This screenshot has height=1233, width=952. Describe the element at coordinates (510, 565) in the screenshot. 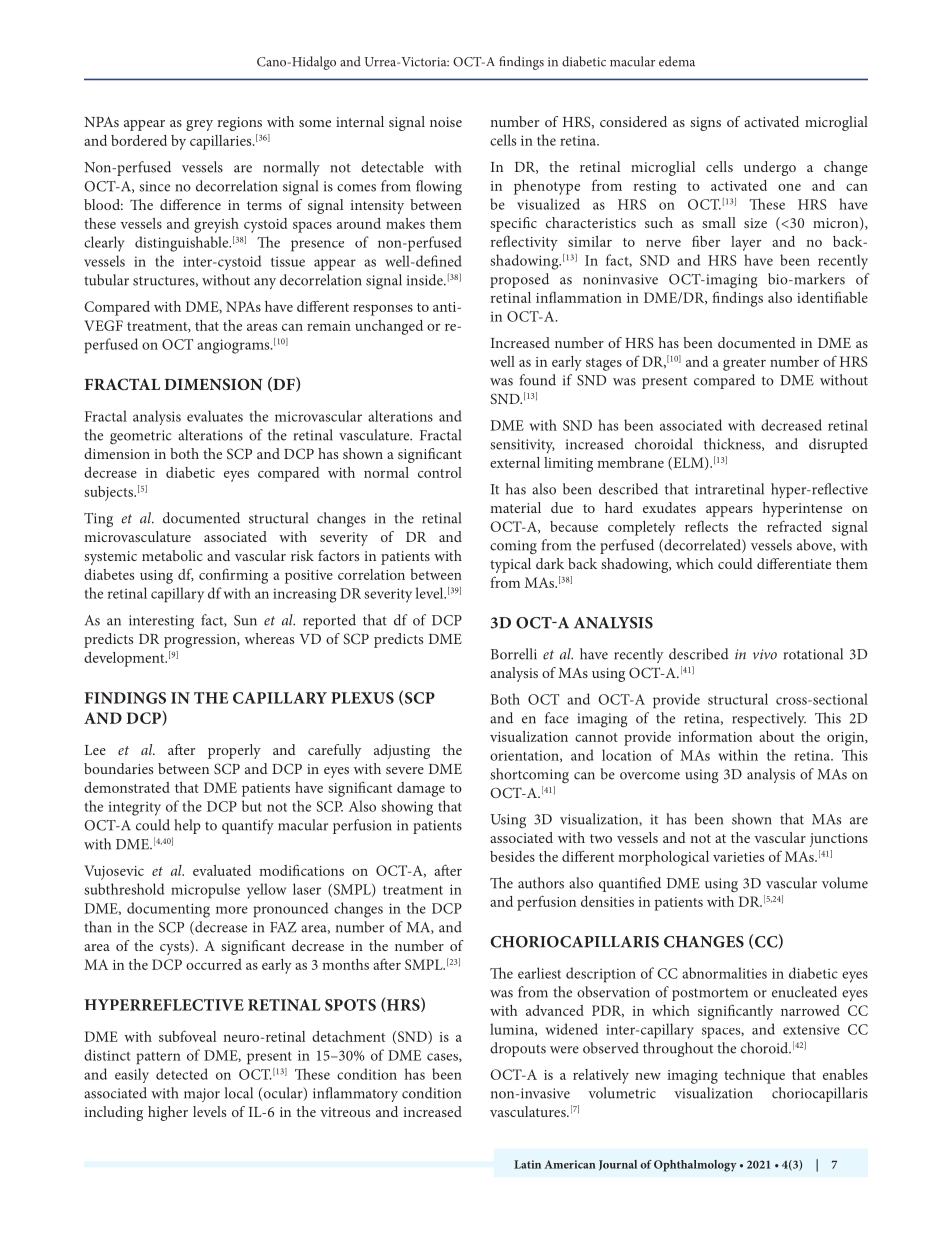

I see `typical` at that location.
